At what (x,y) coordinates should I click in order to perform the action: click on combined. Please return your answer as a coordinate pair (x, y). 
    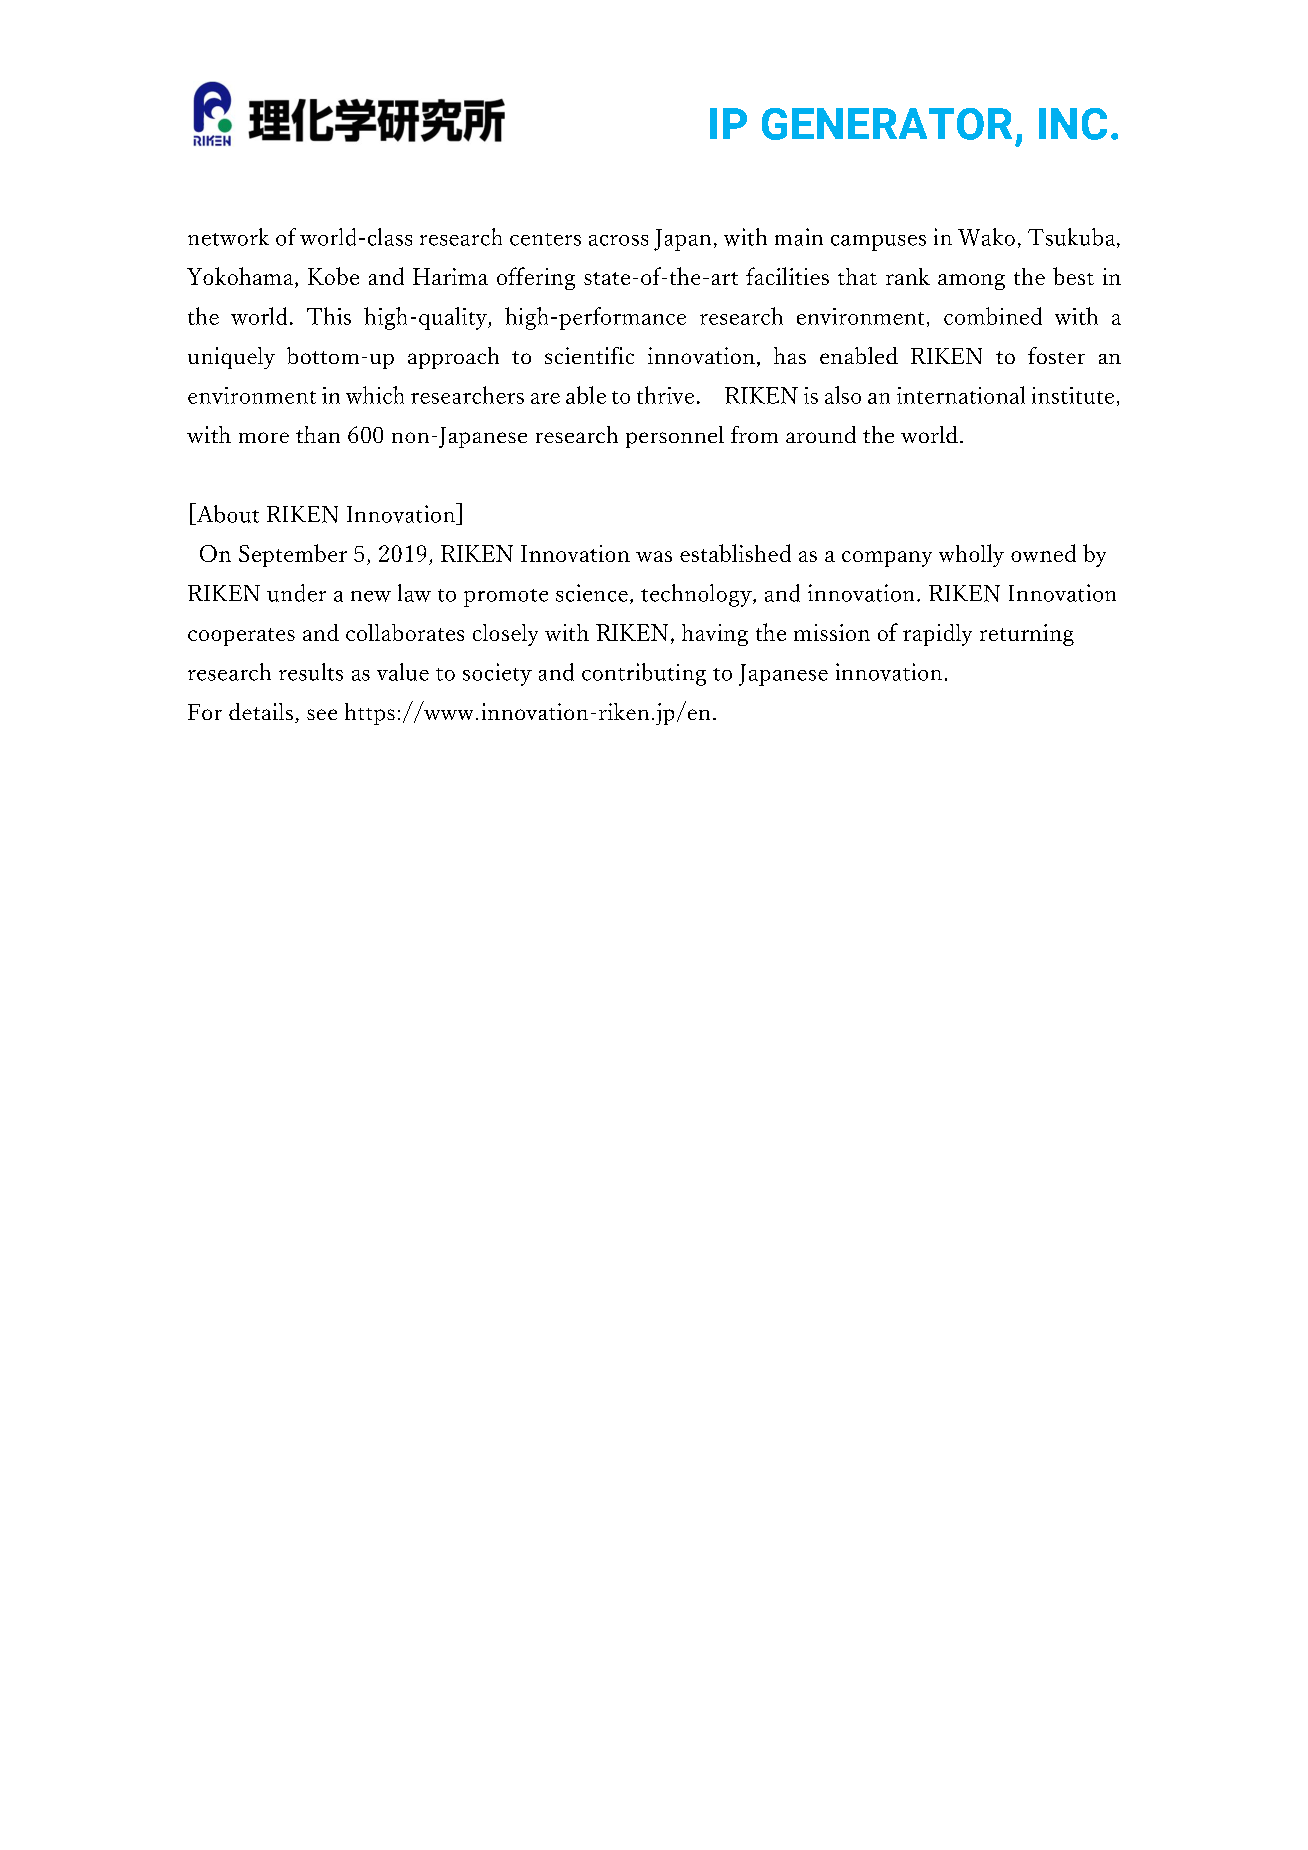
    Looking at the image, I should click on (993, 316).
